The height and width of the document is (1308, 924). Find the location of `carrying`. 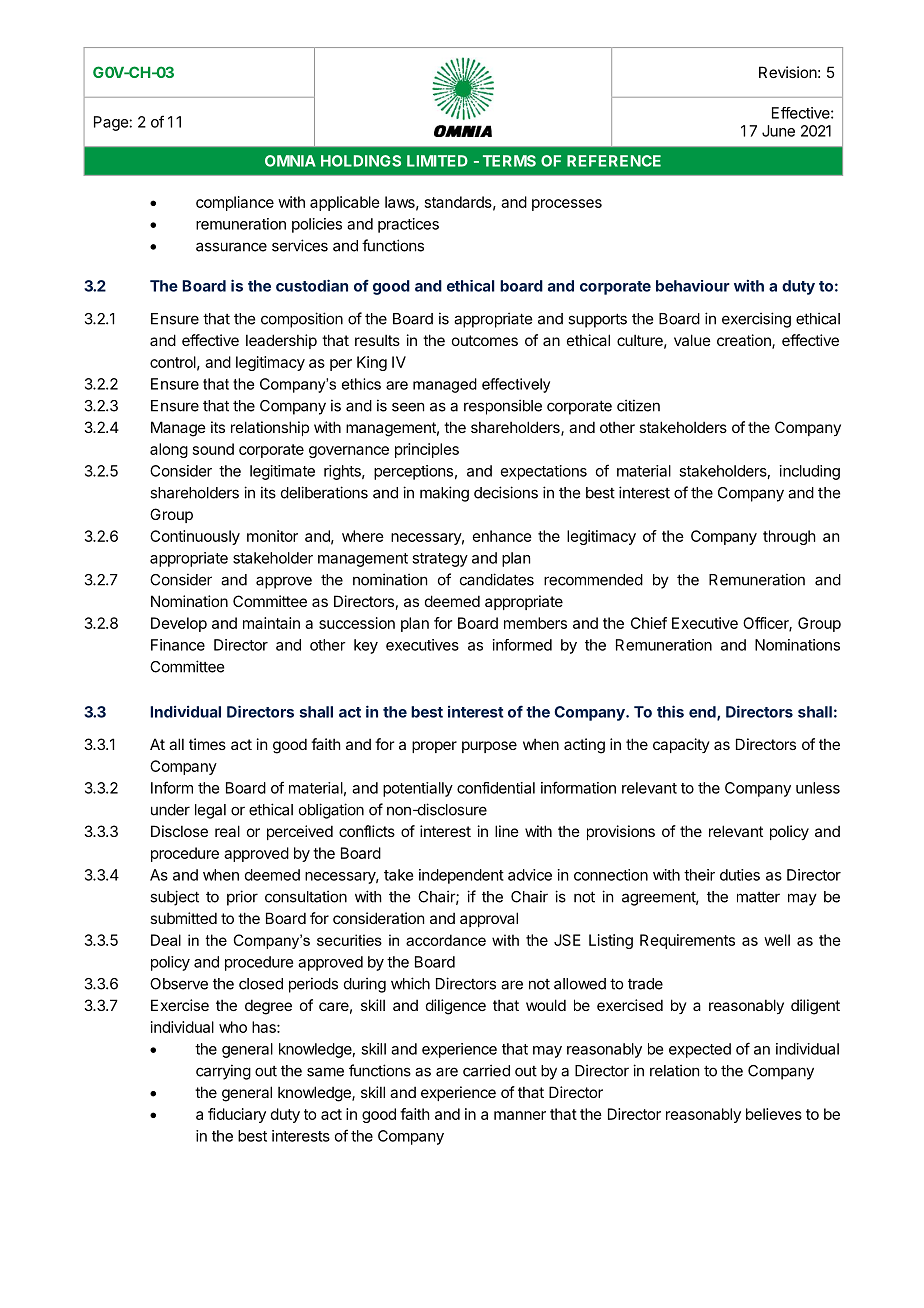

carrying is located at coordinates (223, 1072).
